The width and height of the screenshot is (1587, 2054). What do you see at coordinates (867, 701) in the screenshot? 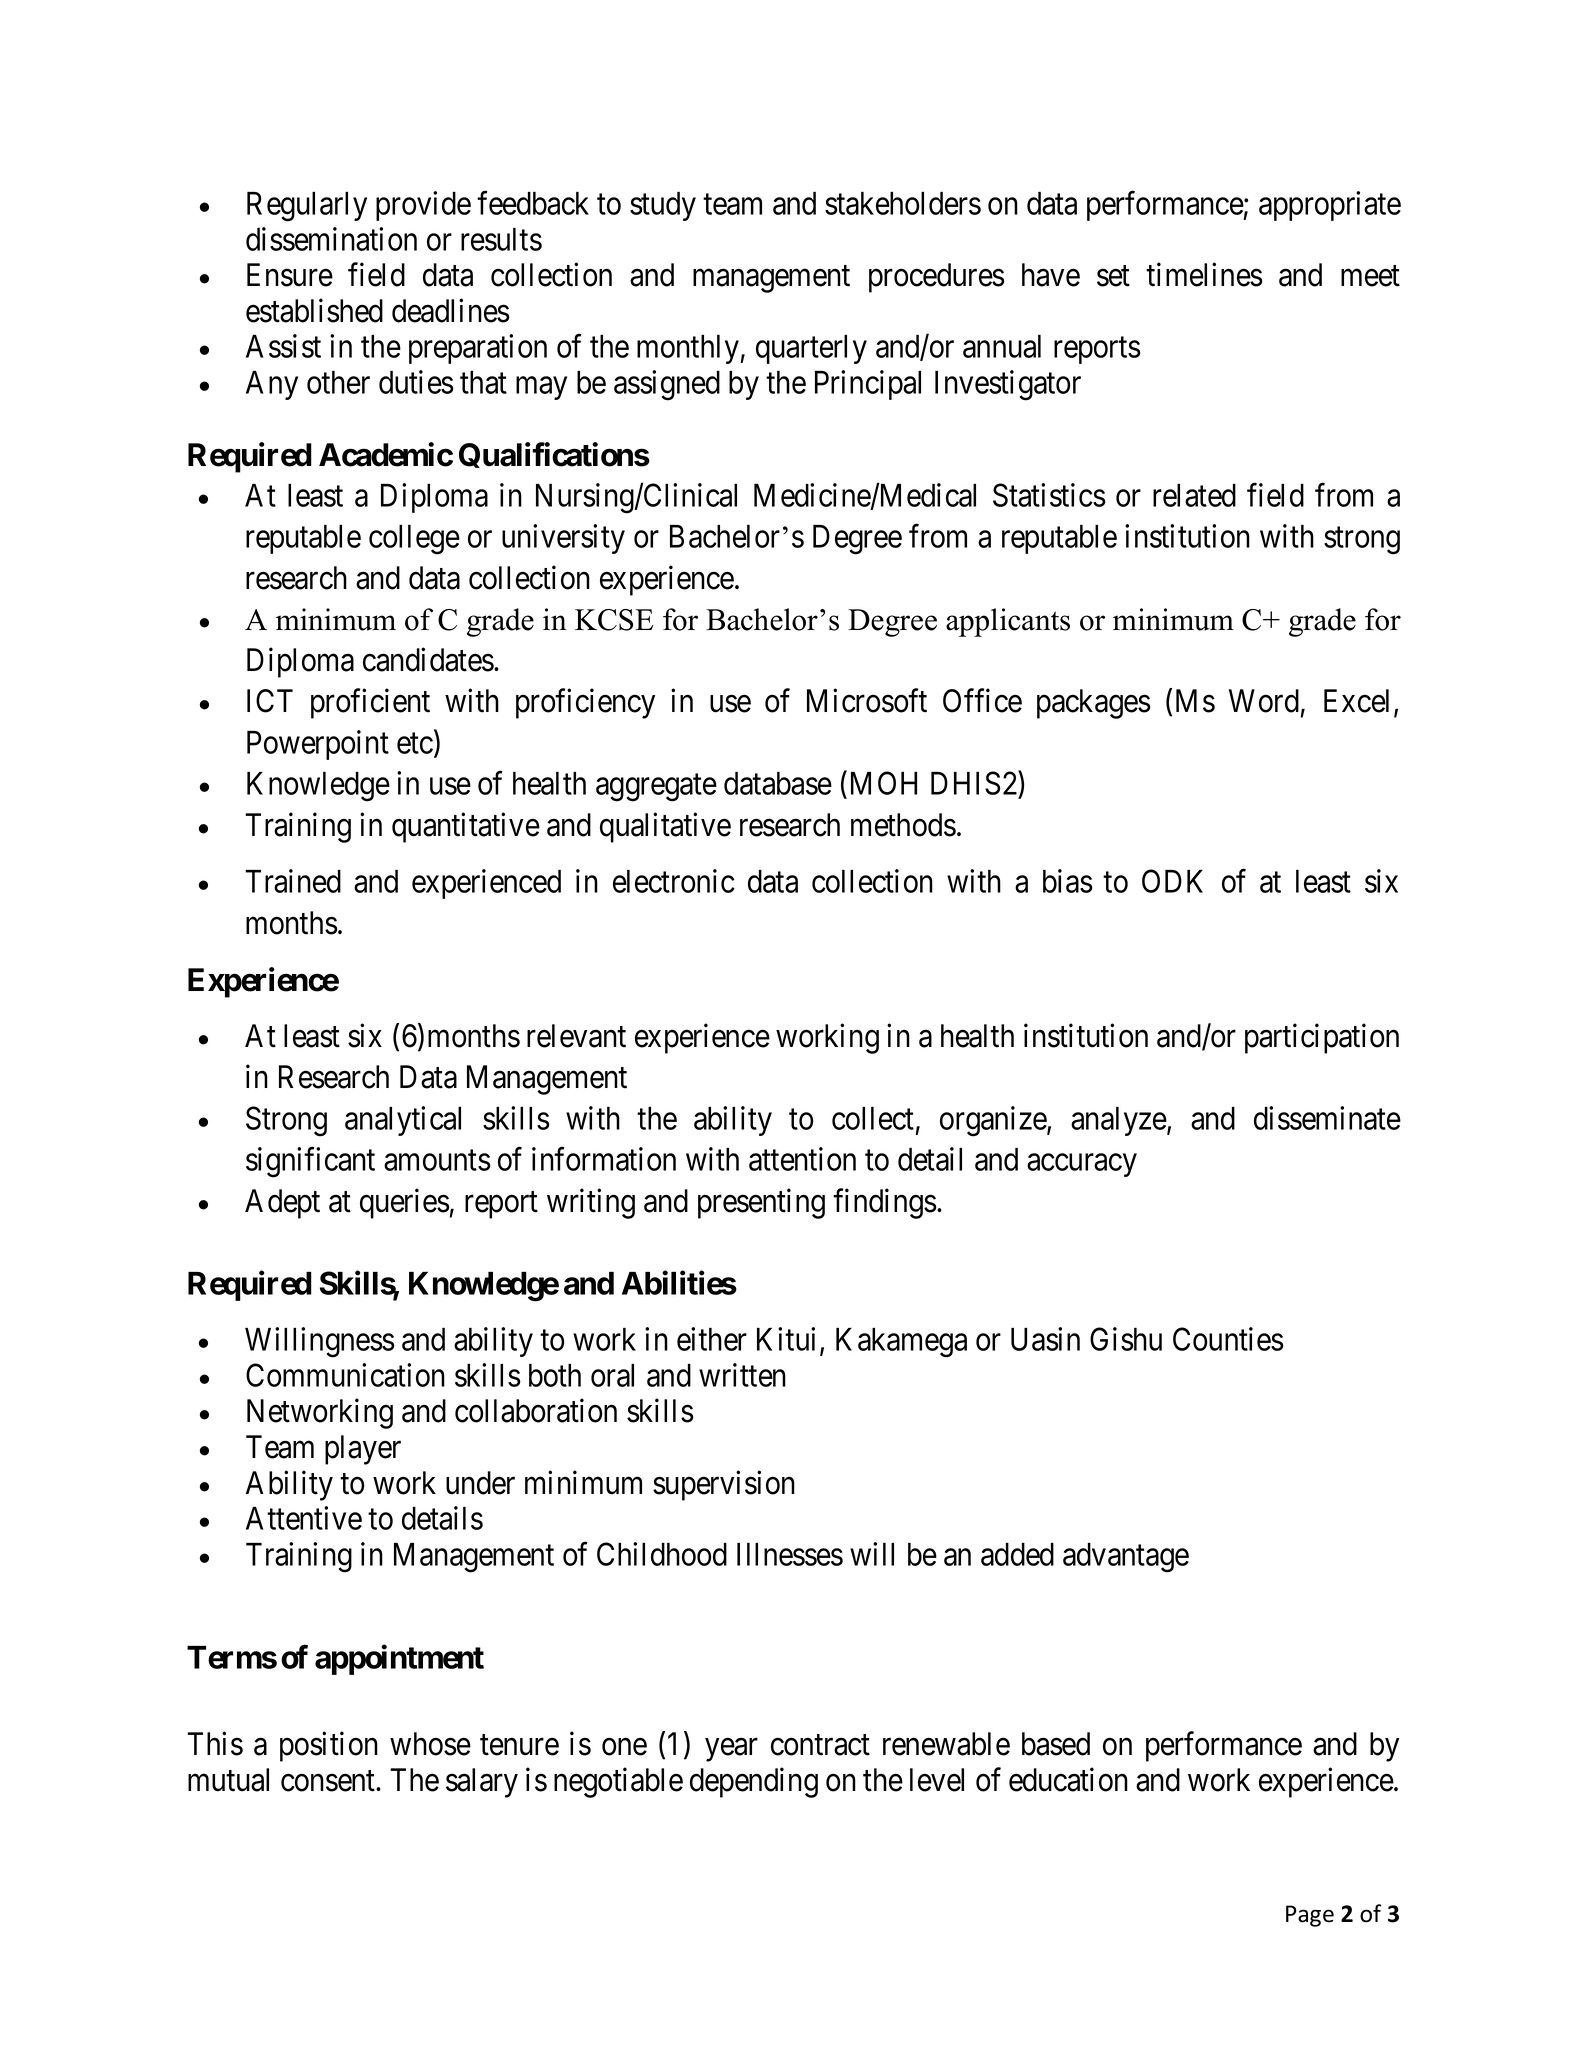
I see `Microsoft` at bounding box center [867, 701].
